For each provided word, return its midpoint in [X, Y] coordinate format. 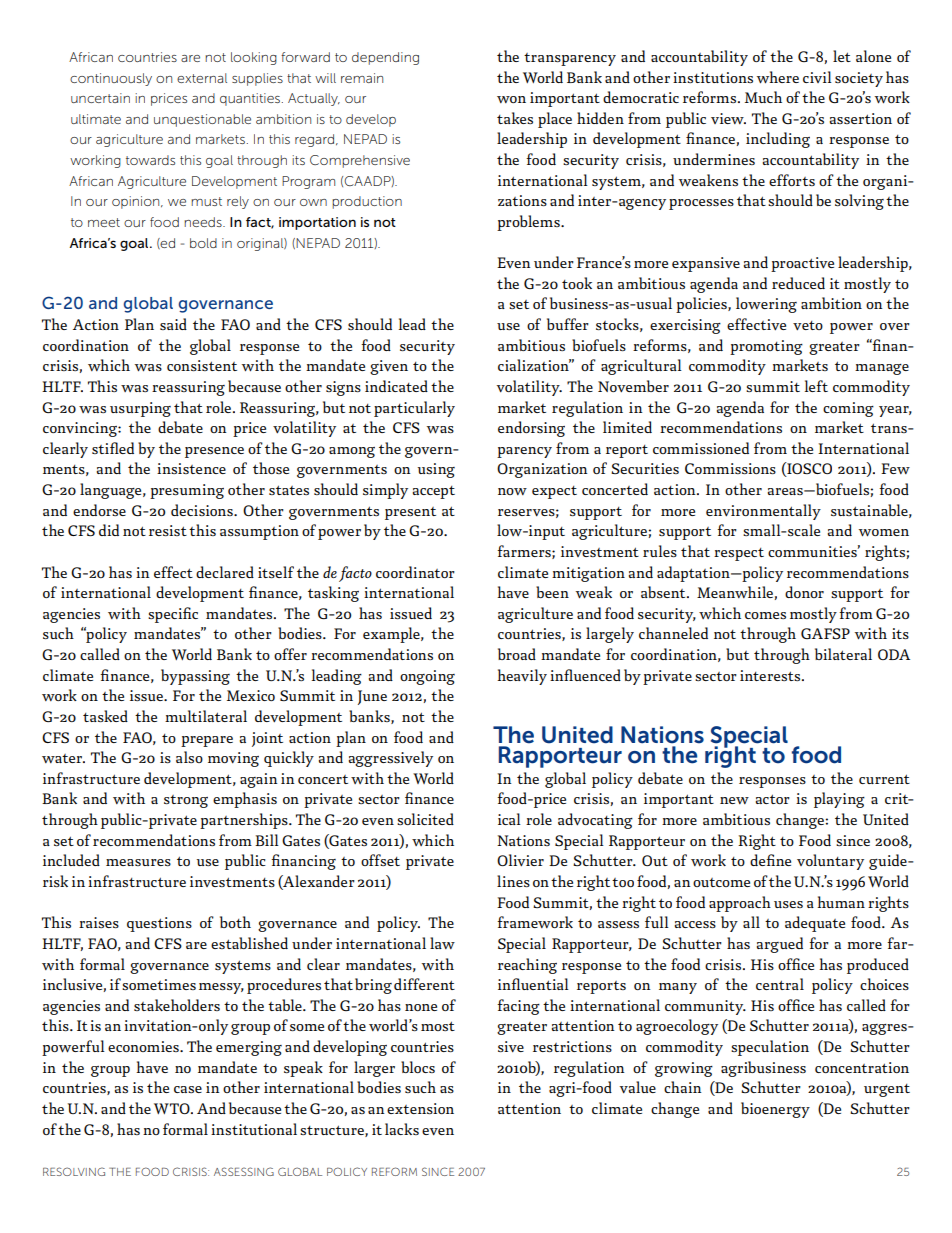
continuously [111, 79]
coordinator [415, 572]
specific [173, 615]
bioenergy [775, 1110]
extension [420, 1108]
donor [804, 592]
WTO [173, 1108]
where [778, 77]
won [511, 99]
